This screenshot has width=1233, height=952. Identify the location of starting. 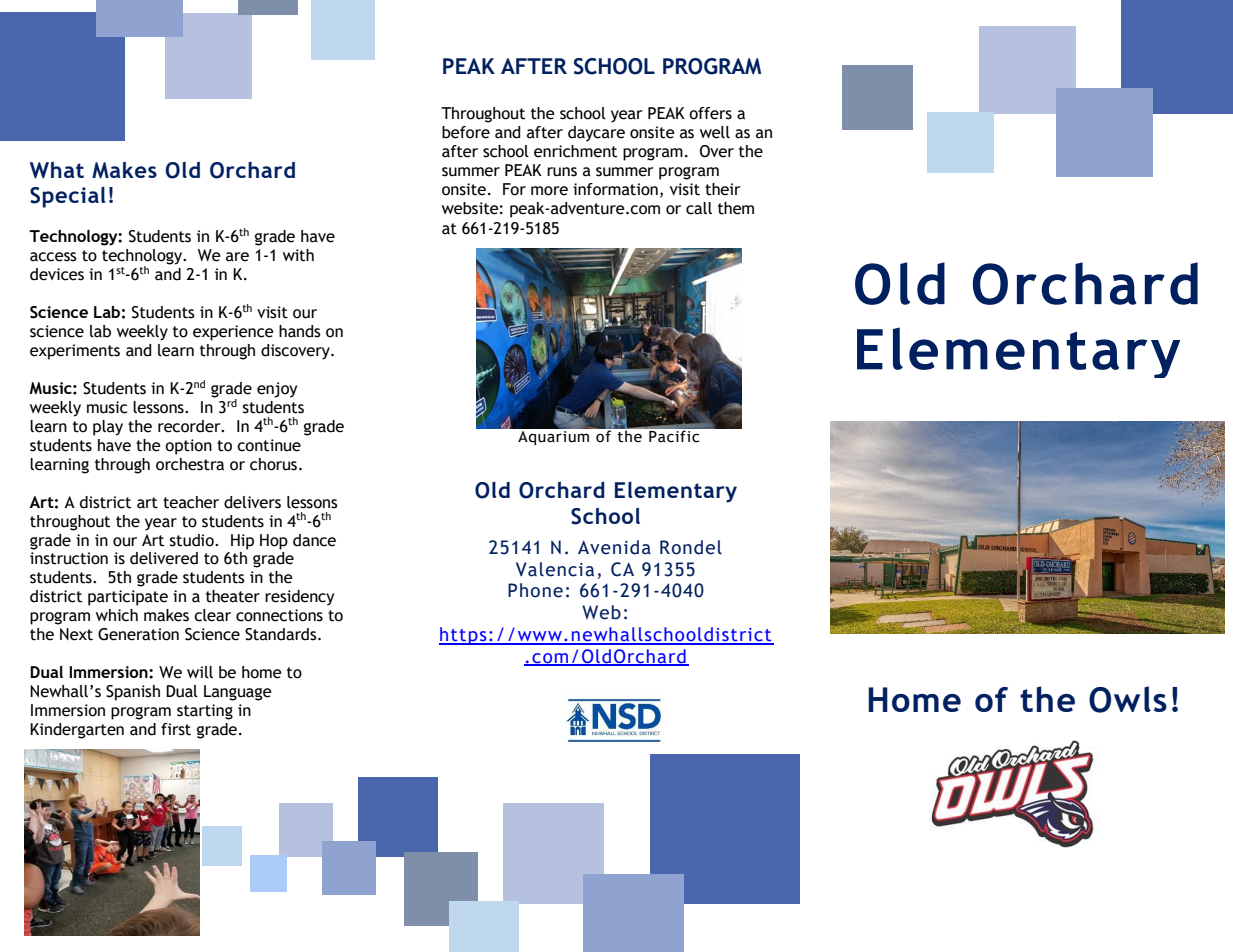
(205, 712).
